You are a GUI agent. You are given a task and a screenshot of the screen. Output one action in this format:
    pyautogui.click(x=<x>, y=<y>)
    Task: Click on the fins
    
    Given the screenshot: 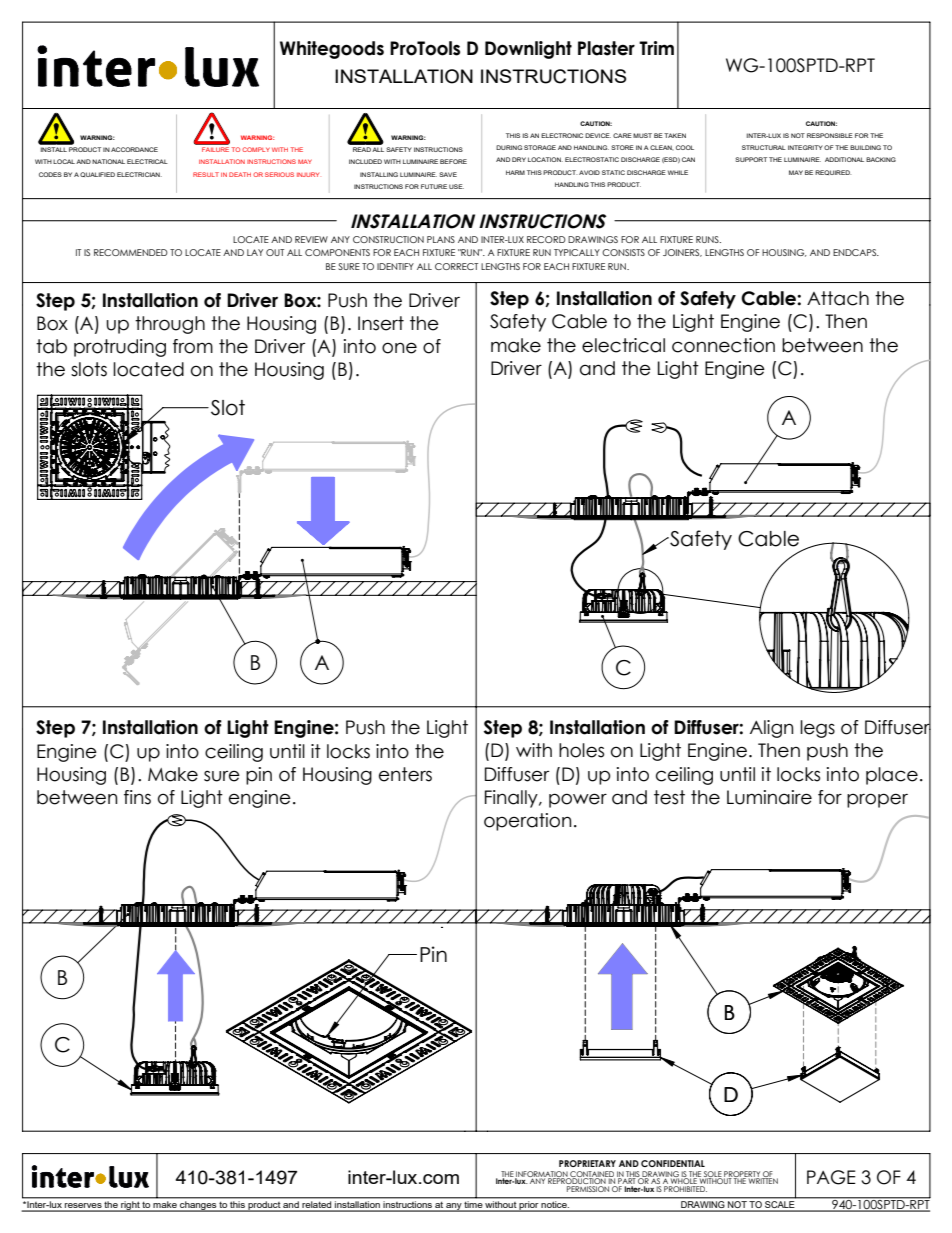 What is the action you would take?
    pyautogui.click(x=137, y=797)
